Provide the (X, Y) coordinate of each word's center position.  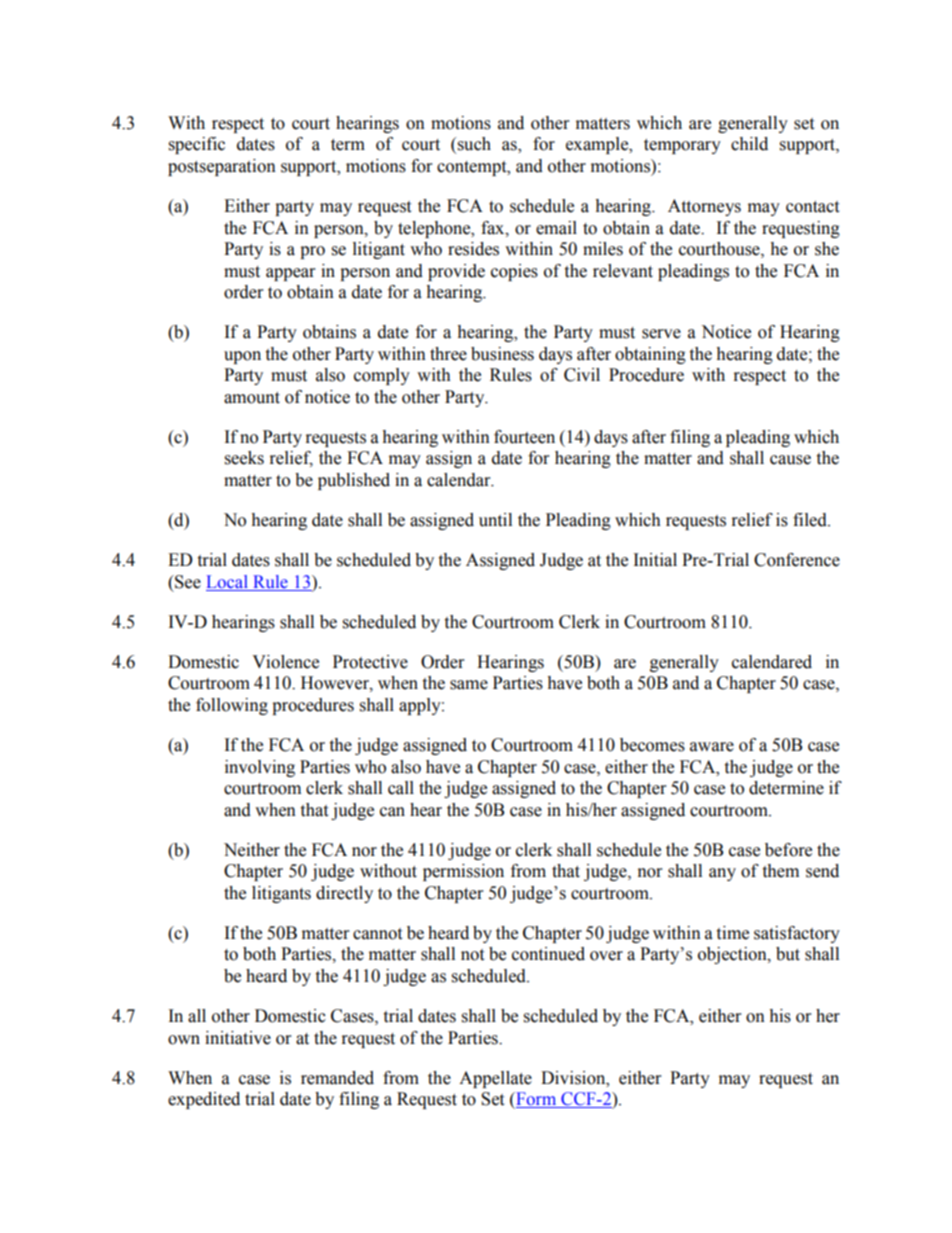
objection (733, 955)
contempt (473, 168)
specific (197, 145)
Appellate (495, 1079)
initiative (238, 1038)
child (749, 144)
